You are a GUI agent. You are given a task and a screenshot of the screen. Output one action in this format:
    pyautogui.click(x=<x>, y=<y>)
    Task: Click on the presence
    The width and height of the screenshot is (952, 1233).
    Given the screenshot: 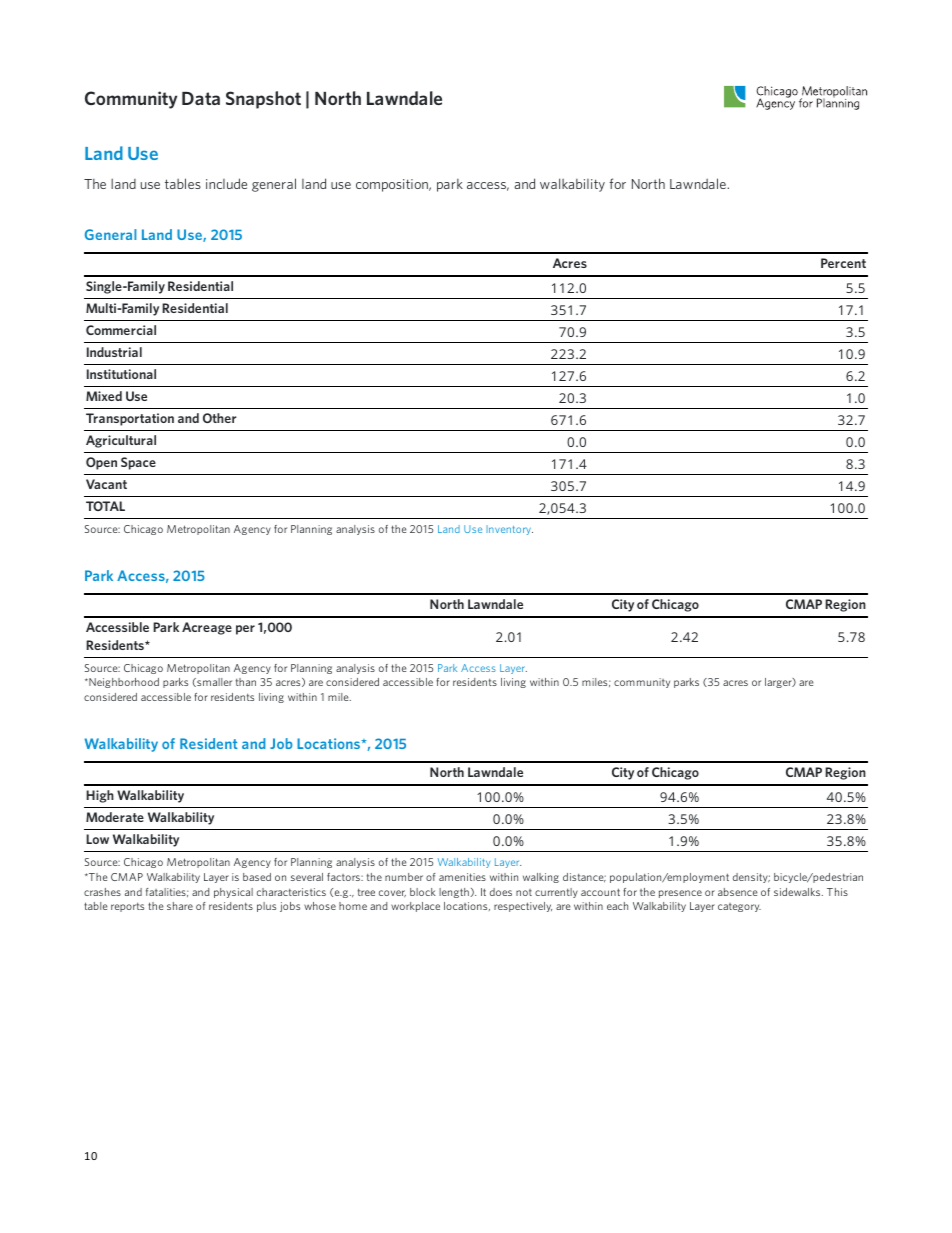 What is the action you would take?
    pyautogui.click(x=680, y=894)
